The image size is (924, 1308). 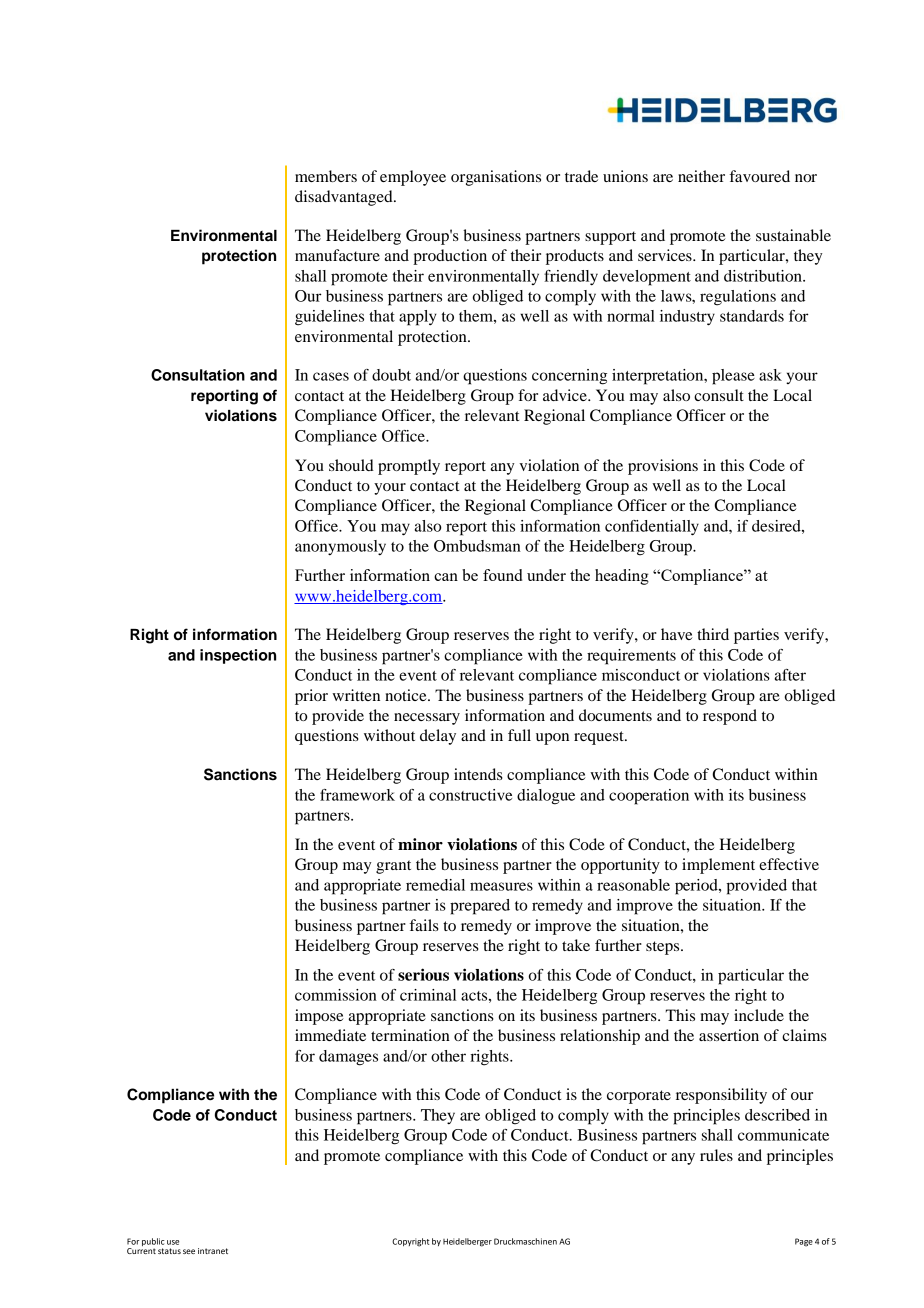 What do you see at coordinates (501, 886) in the screenshot?
I see `measures` at bounding box center [501, 886].
